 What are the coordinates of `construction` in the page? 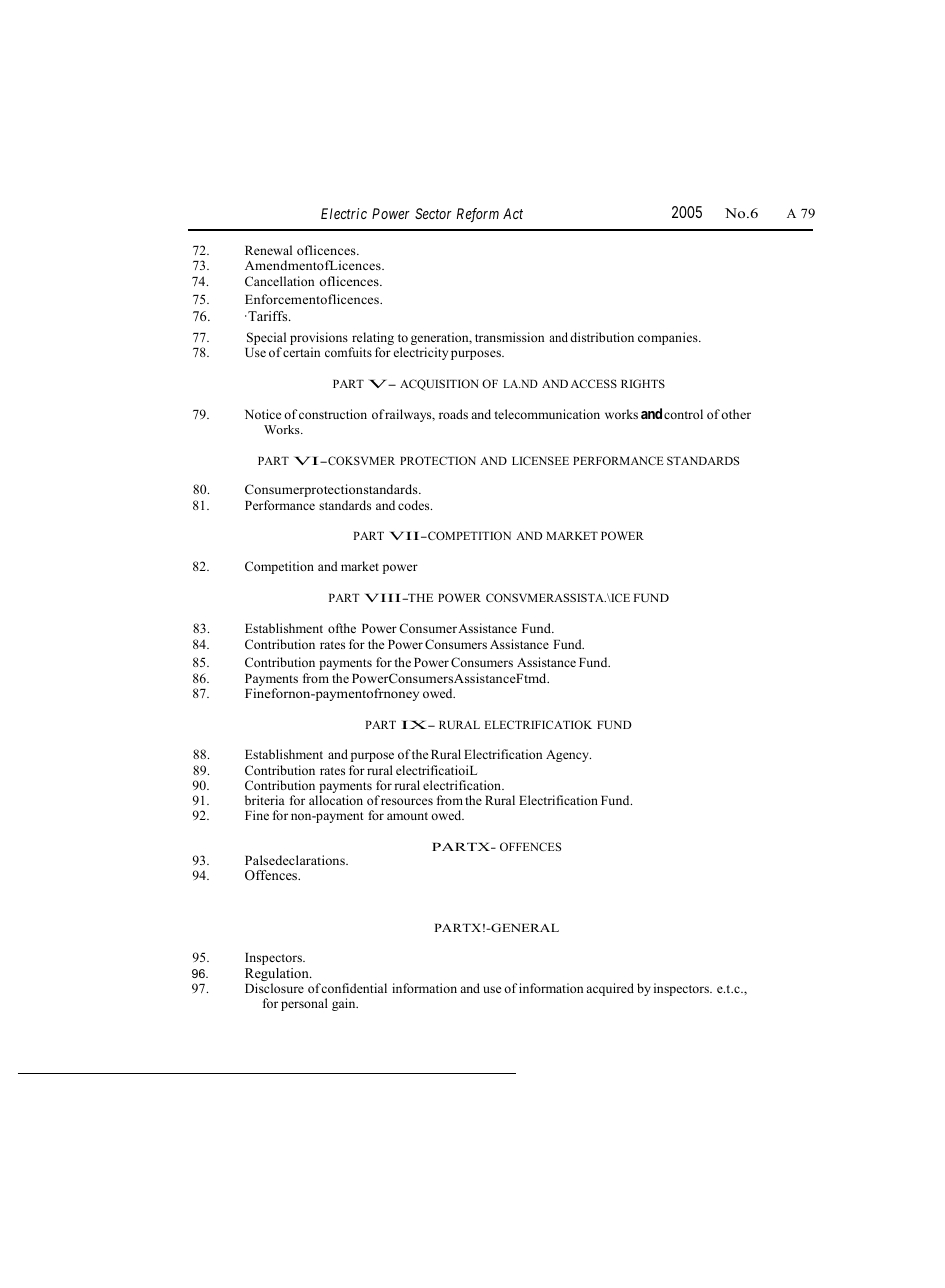 It's located at (333, 414).
